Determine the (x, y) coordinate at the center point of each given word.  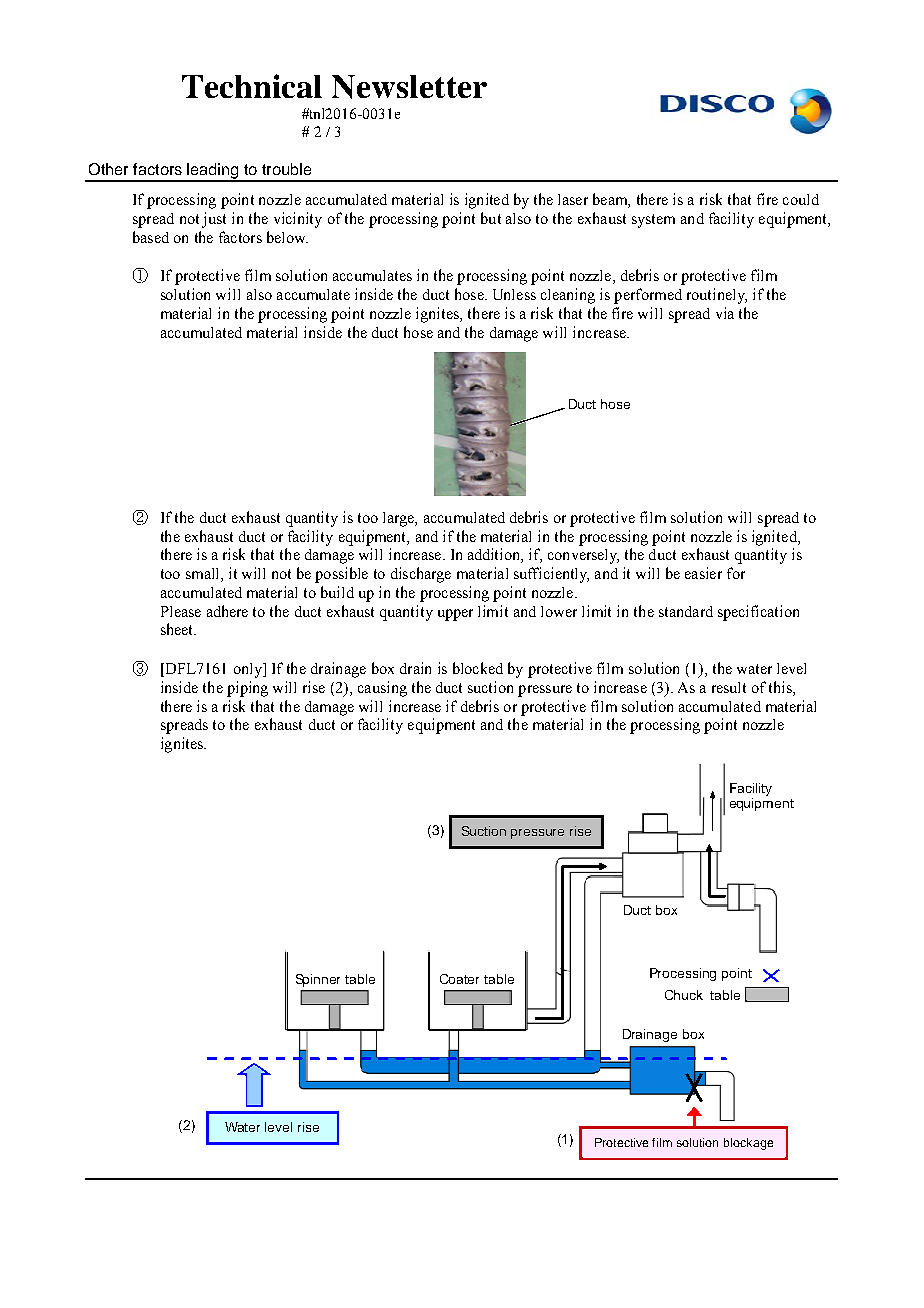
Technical (252, 86)
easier (703, 573)
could (801, 199)
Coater (459, 979)
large (400, 519)
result (729, 687)
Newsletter (409, 87)
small (204, 575)
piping (247, 689)
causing (382, 689)
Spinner (318, 980)
